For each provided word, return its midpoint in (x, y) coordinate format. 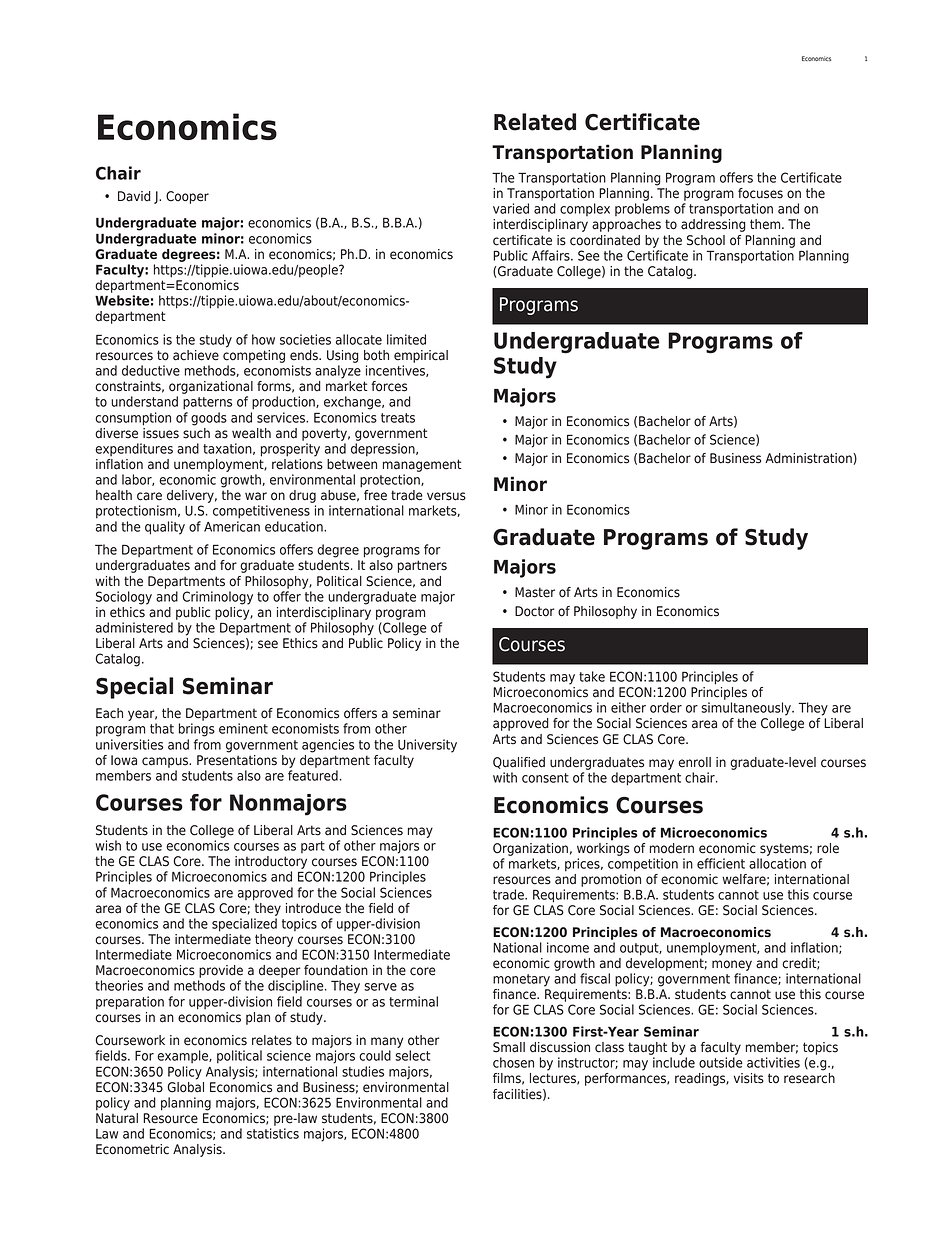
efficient (721, 863)
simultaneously (747, 709)
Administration (808, 458)
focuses (760, 193)
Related (535, 122)
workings (603, 848)
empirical (421, 356)
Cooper (187, 197)
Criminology (217, 598)
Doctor (535, 611)
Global (185, 1086)
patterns (207, 403)
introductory (271, 862)
